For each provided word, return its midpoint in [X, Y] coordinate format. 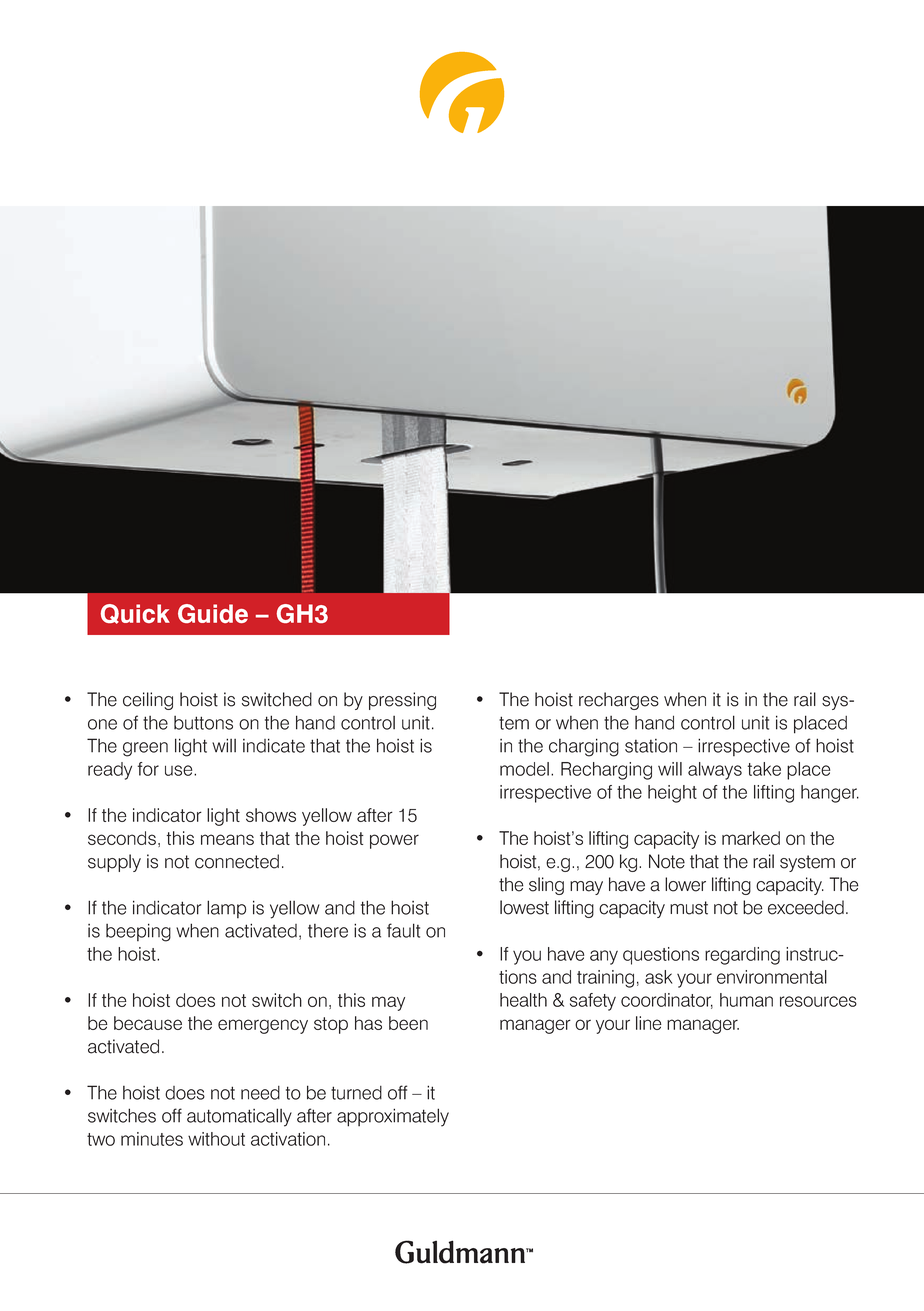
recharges [619, 701]
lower [685, 884]
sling [546, 886]
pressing [402, 701]
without [216, 1139]
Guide [213, 613]
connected [237, 861]
